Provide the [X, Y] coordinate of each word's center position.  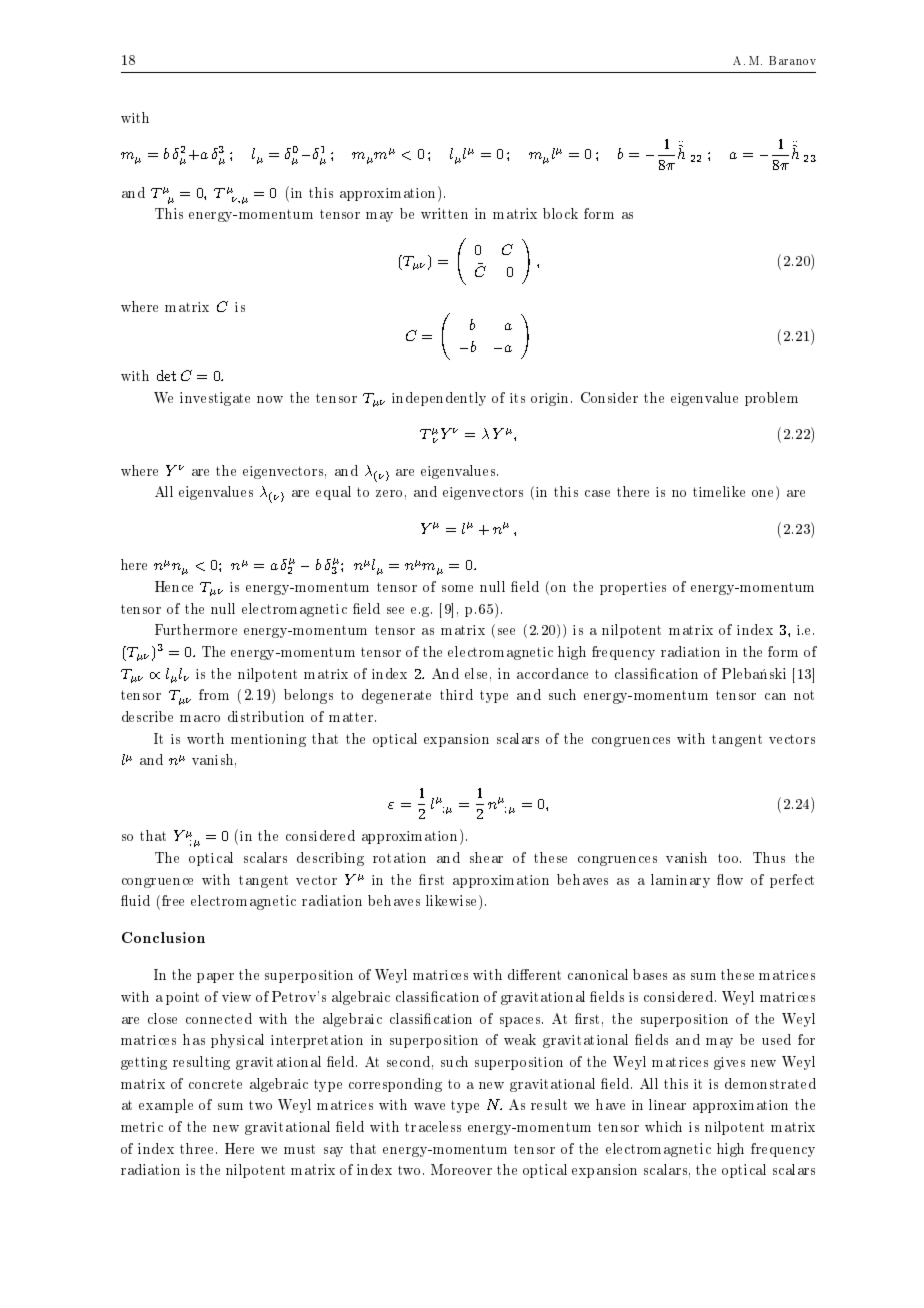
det [166, 375]
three [198, 1148]
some [457, 588]
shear [486, 857]
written [444, 213]
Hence [174, 586]
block [560, 213]
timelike [719, 491]
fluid [135, 900]
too [729, 858]
